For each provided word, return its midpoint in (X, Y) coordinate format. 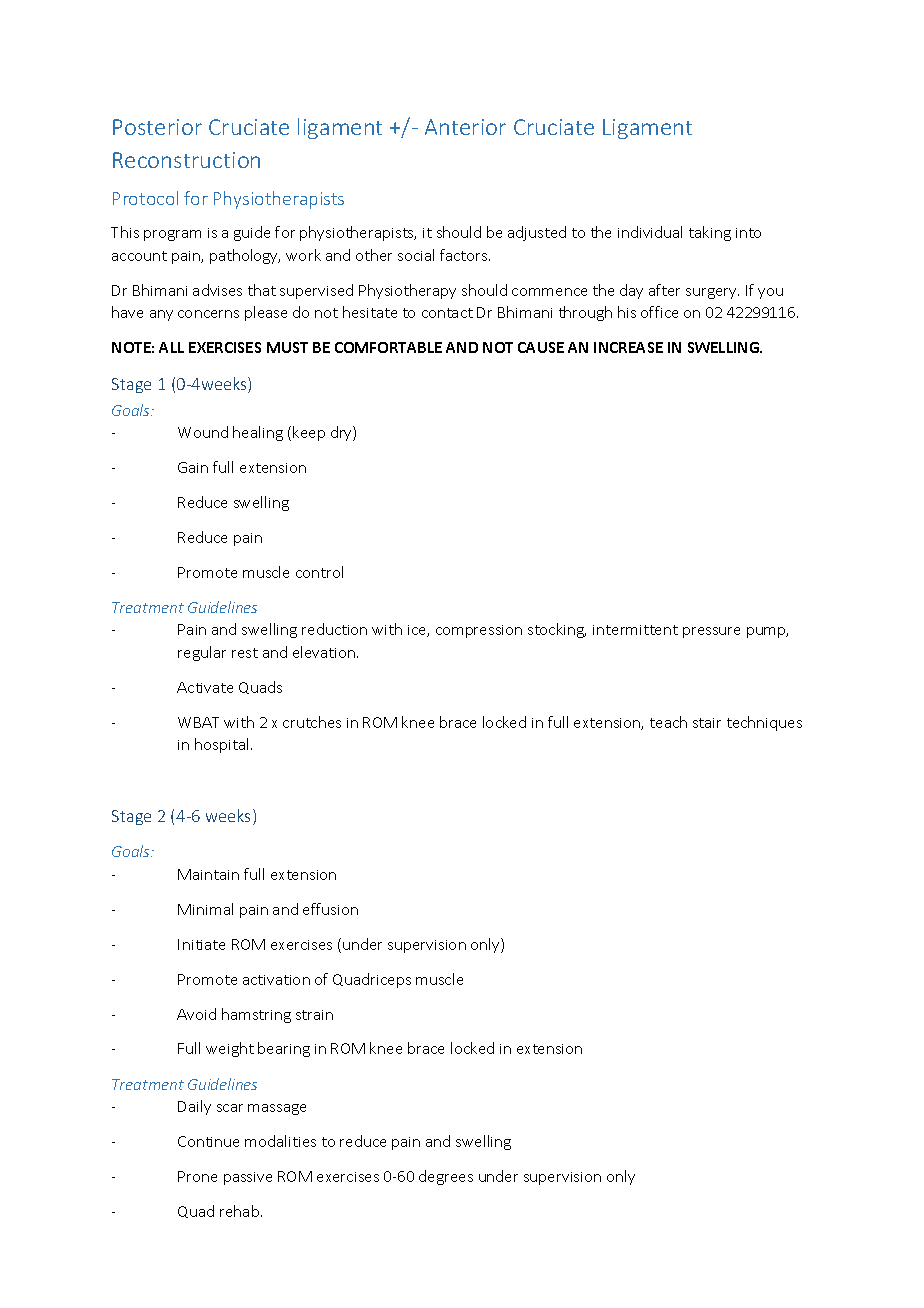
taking (710, 233)
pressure (711, 632)
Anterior (465, 127)
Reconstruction (186, 160)
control (319, 572)
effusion (330, 909)
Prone (197, 1176)
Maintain (208, 874)
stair (707, 723)
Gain (193, 467)
